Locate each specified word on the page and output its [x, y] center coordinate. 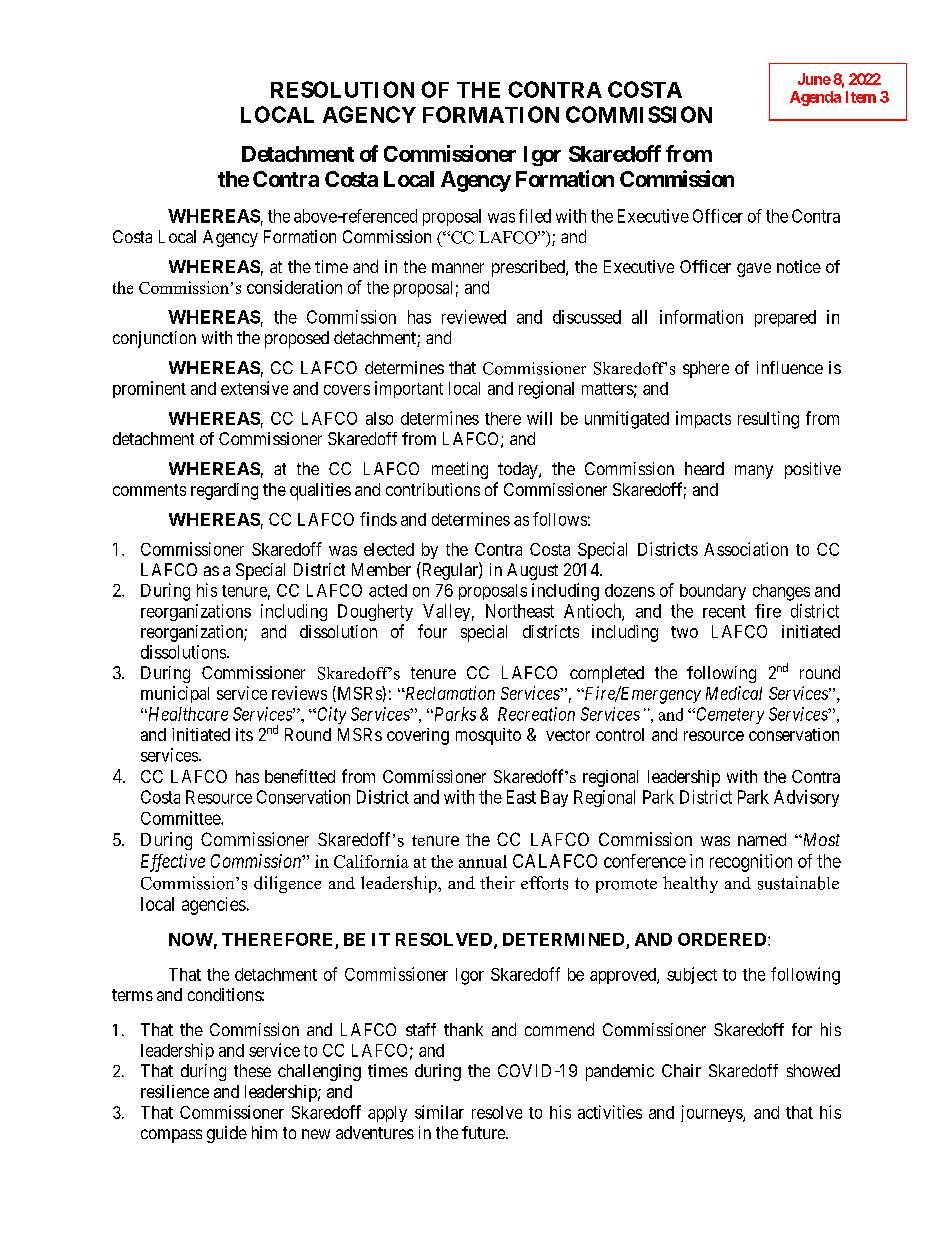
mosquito [488, 736]
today [519, 470]
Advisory [806, 798]
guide [227, 1134]
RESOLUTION [342, 89]
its [244, 734]
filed [535, 216]
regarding [224, 491]
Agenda [815, 98]
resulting [768, 420]
